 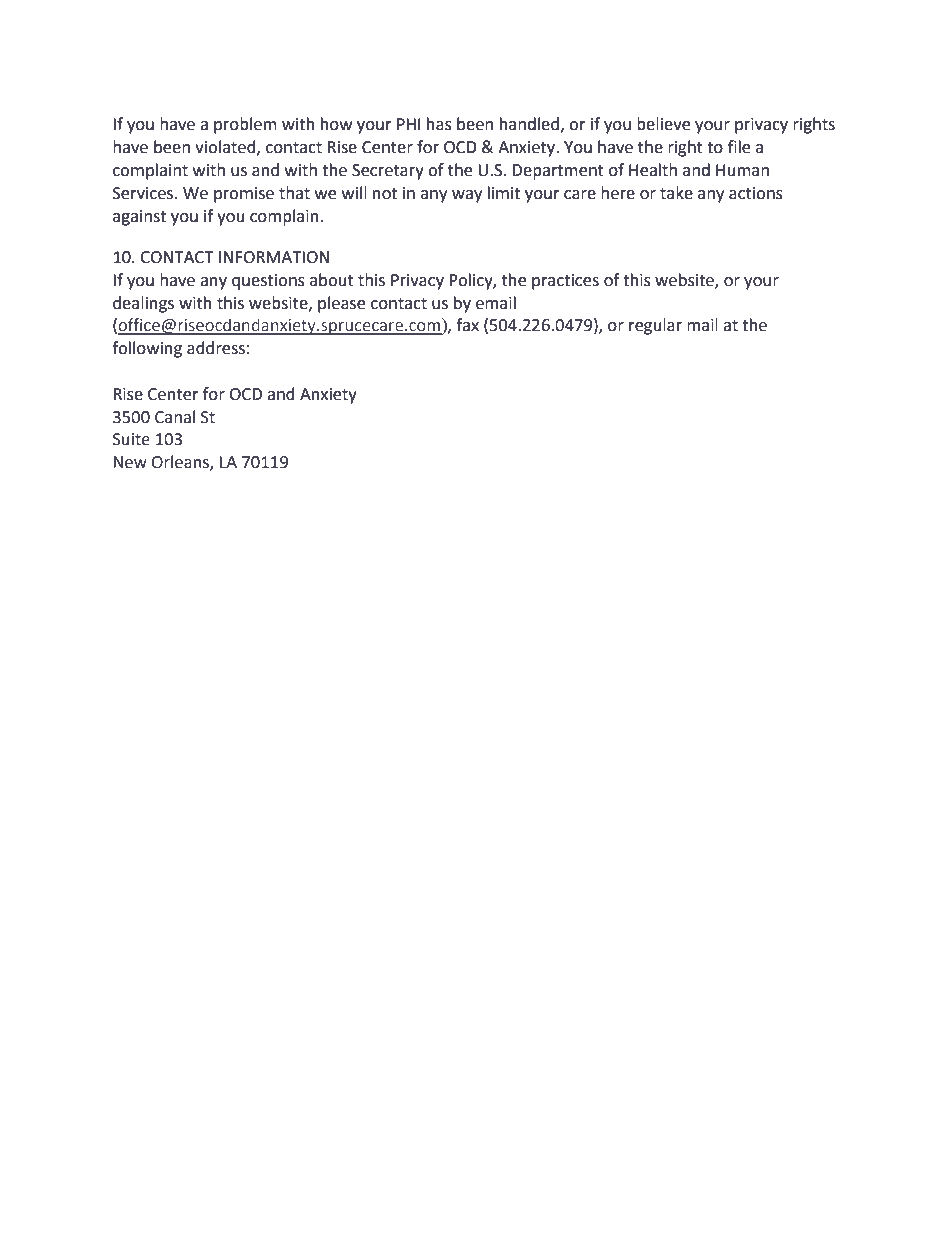 I want to click on practices, so click(x=565, y=282).
